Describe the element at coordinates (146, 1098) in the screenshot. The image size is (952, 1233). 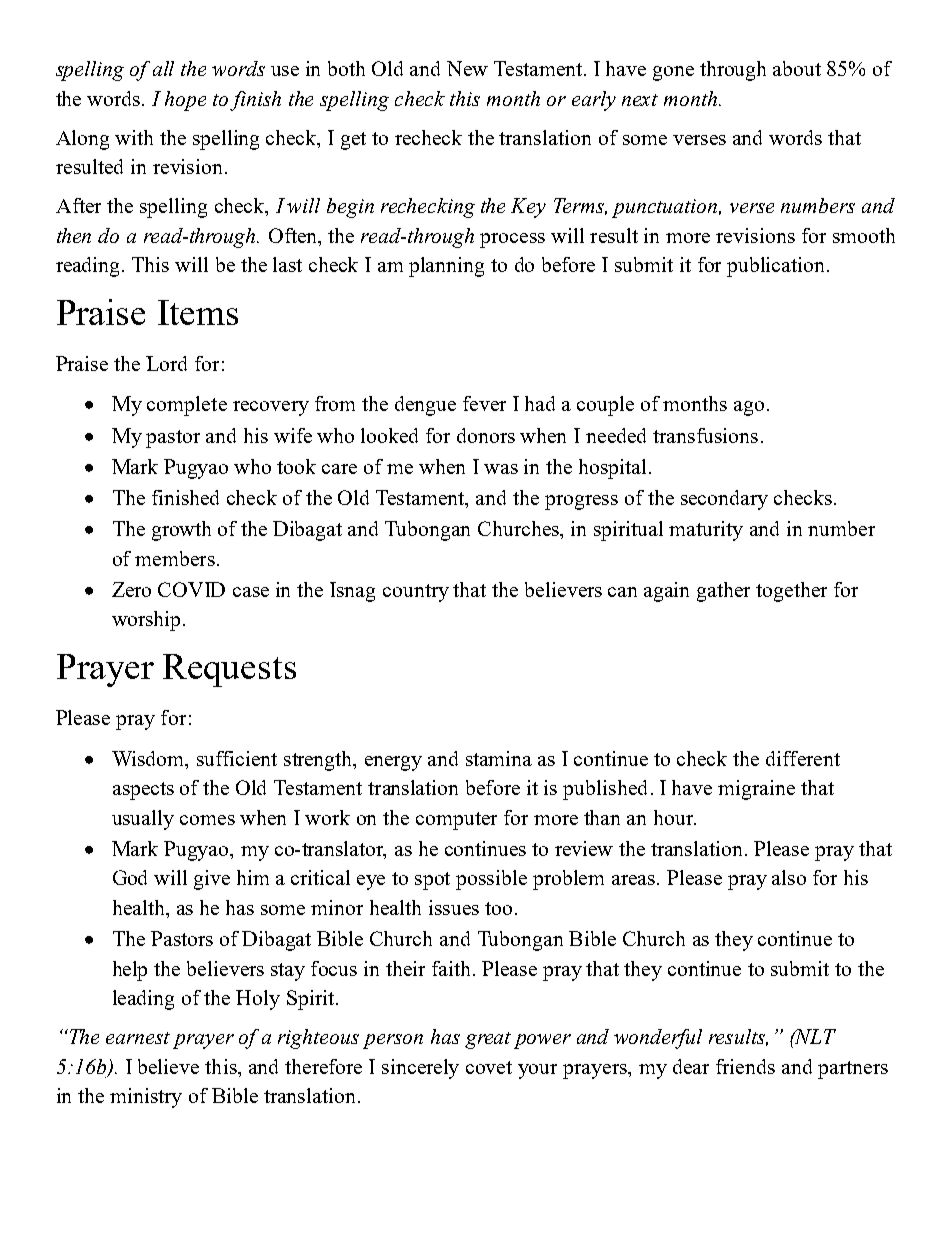
I see `ministry` at that location.
